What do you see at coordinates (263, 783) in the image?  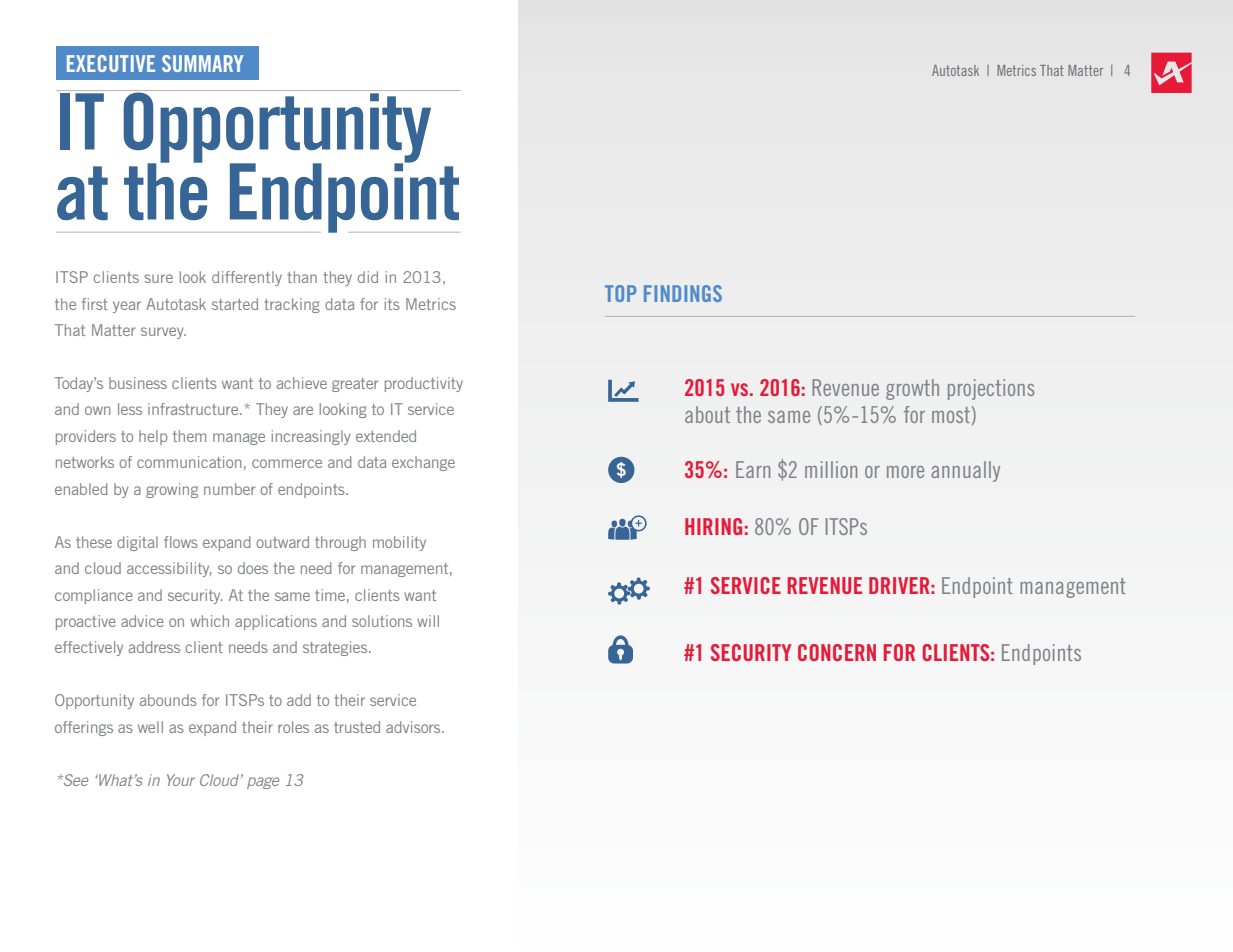 I see `page` at bounding box center [263, 783].
